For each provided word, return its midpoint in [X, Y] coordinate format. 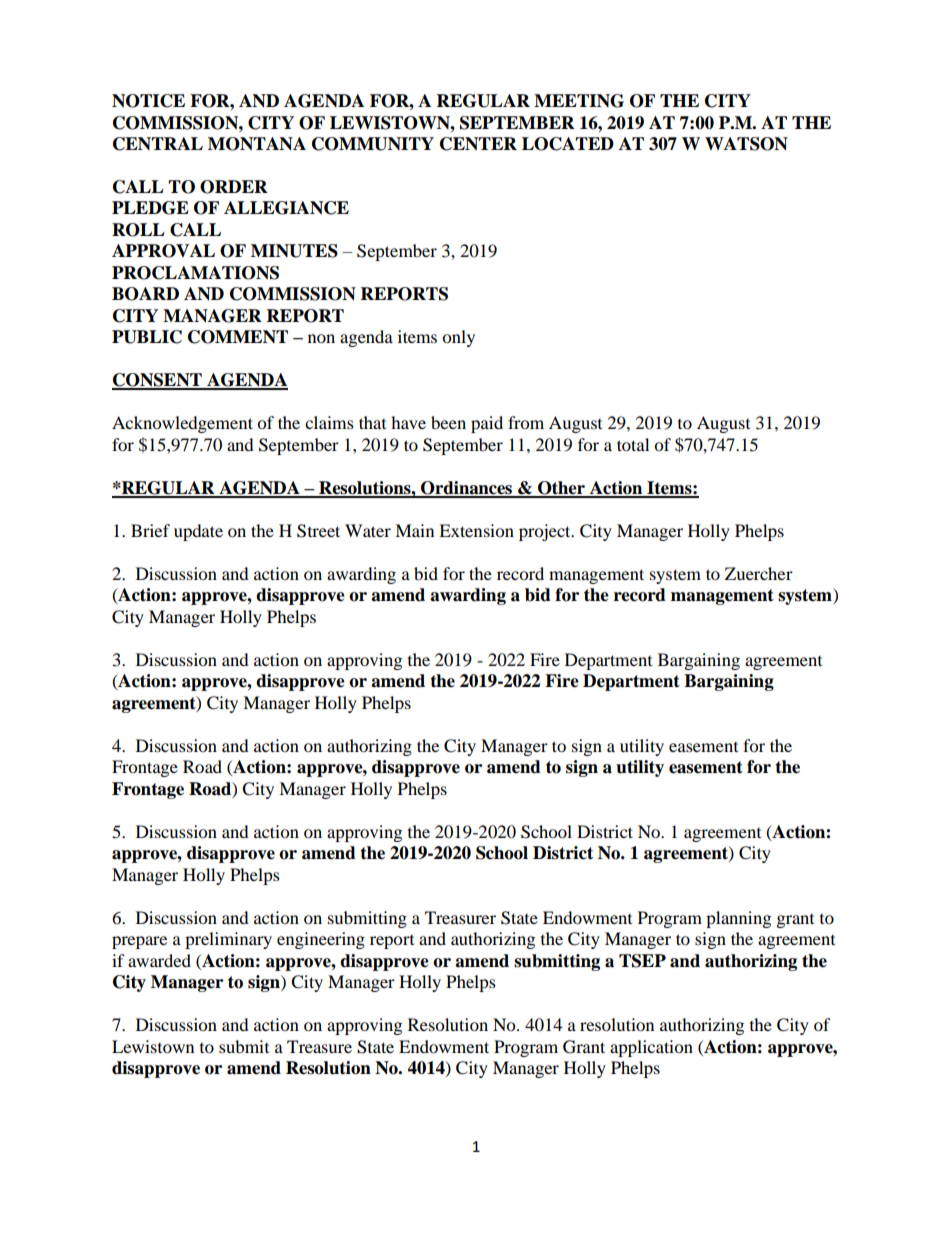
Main [414, 530]
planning [738, 919]
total [633, 444]
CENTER [478, 144]
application [651, 1048]
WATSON [746, 144]
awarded [159, 960]
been [448, 422]
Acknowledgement [182, 424]
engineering [321, 940]
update [198, 532]
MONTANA [257, 144]
